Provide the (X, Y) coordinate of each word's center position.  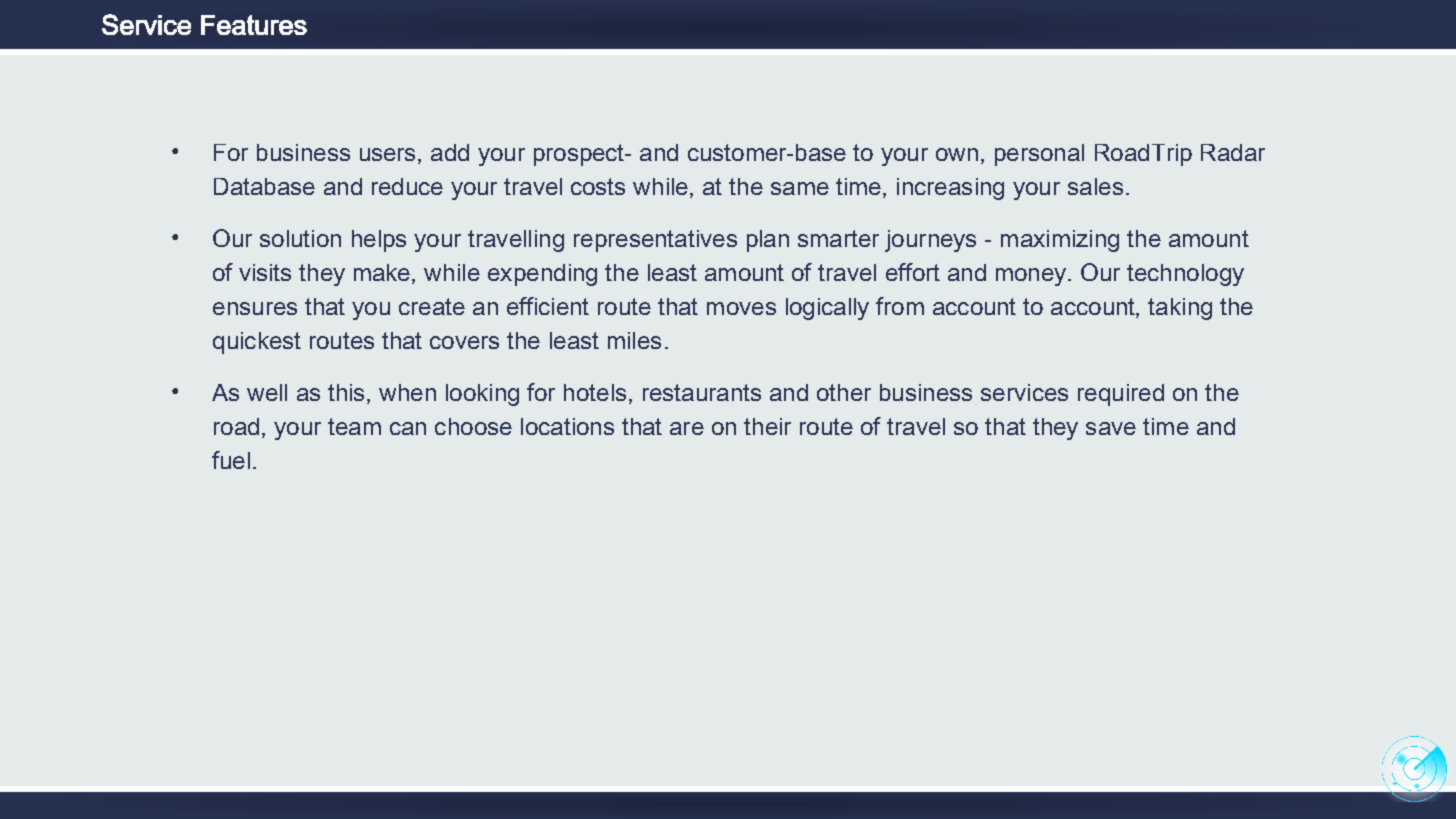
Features (254, 25)
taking (1180, 309)
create (432, 306)
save (1111, 428)
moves (741, 308)
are (687, 428)
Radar (1233, 152)
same (800, 188)
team (354, 426)
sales (1095, 186)
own (957, 154)
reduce (407, 186)
